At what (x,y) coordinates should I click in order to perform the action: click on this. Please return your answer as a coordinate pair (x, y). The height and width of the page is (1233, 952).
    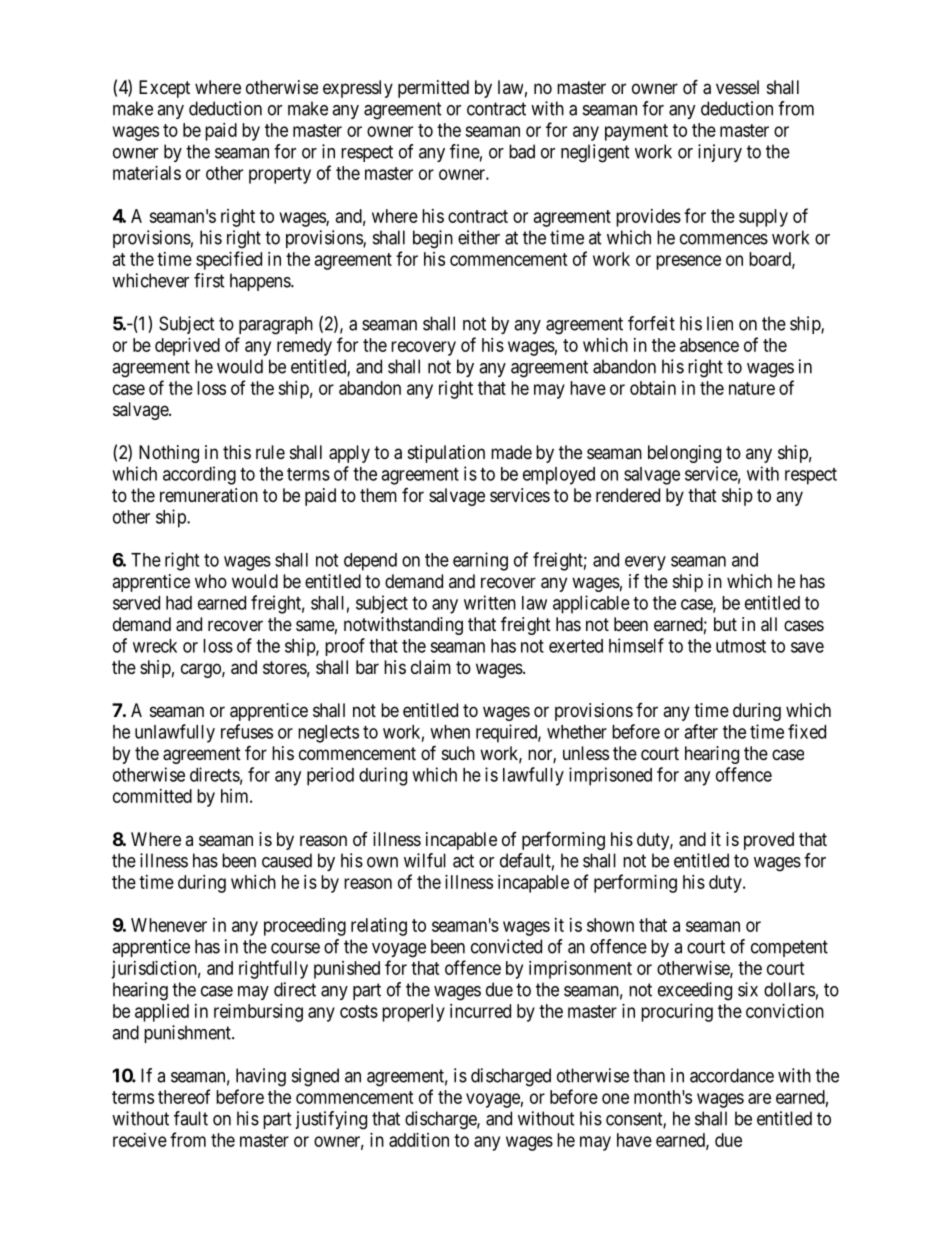
    Looking at the image, I should click on (237, 452).
